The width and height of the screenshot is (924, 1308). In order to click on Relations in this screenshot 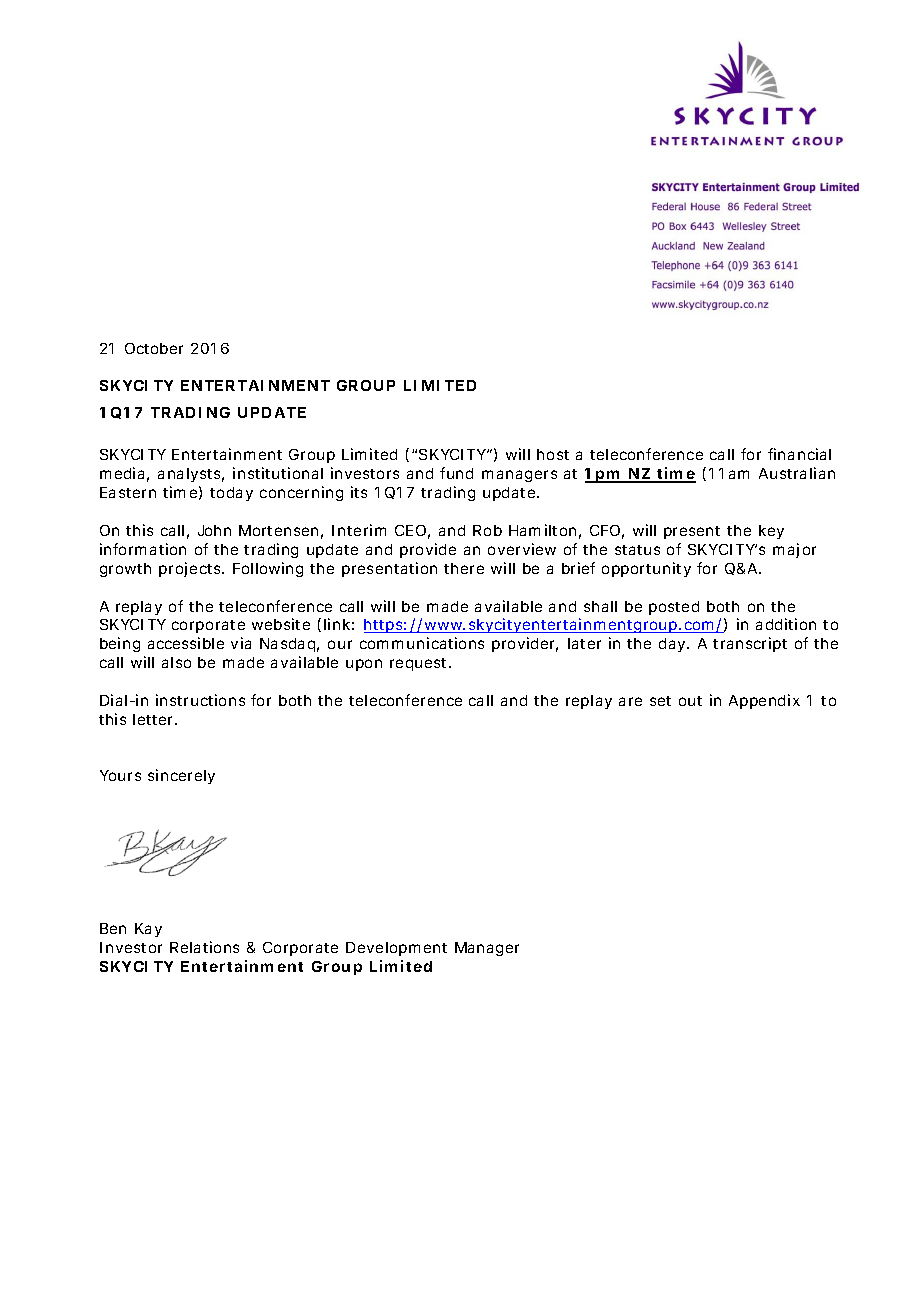, I will do `click(204, 947)`.
